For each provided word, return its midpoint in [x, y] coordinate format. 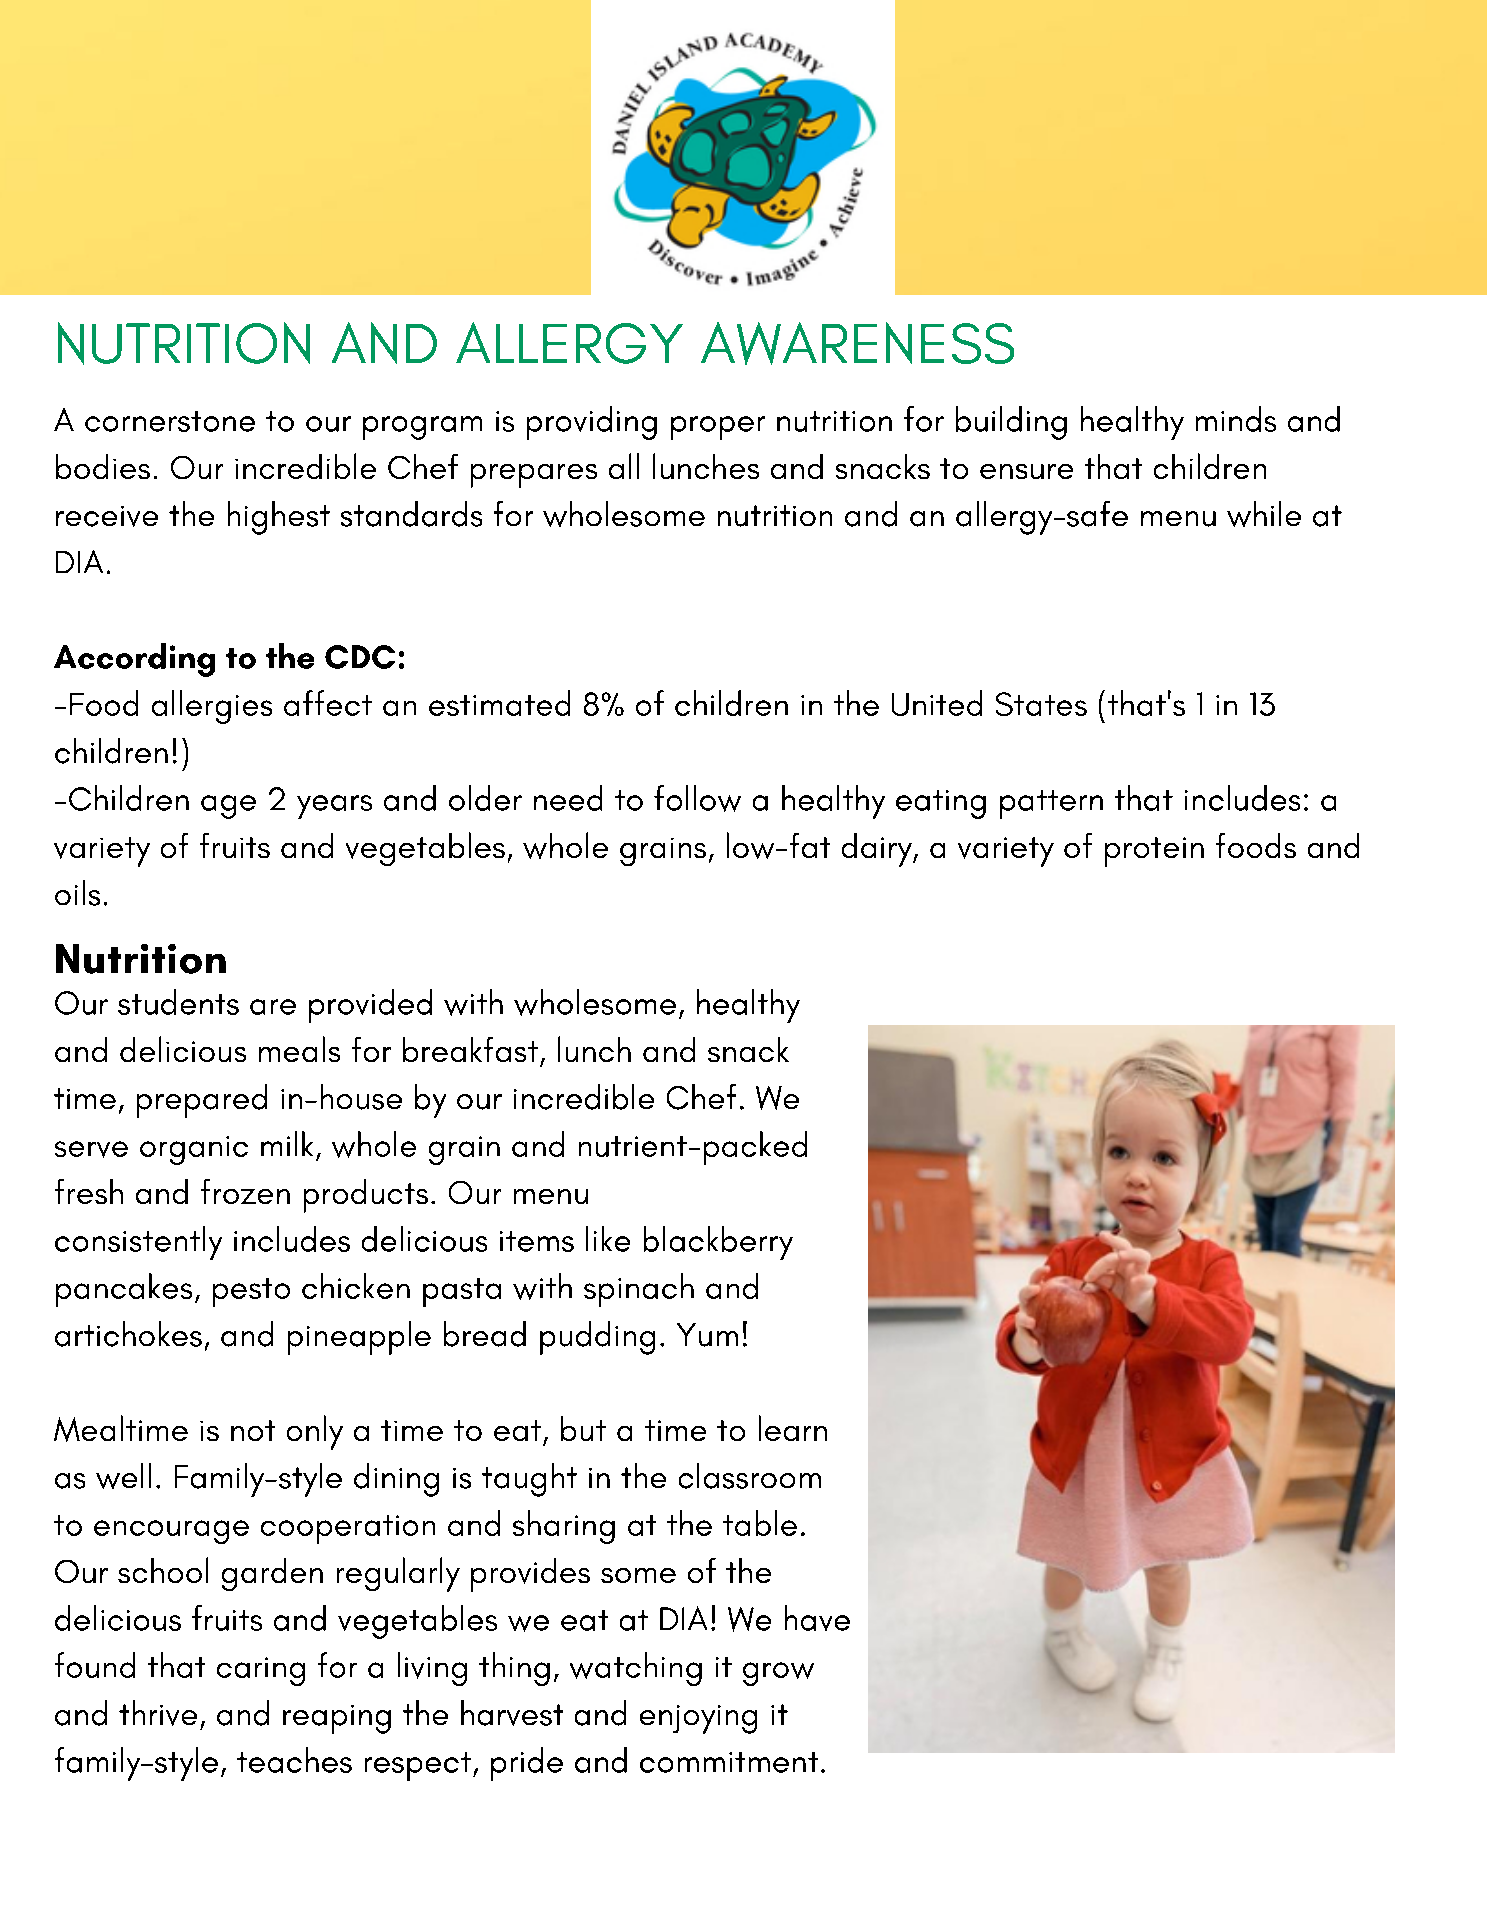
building [1011, 423]
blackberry [718, 1243]
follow [697, 798]
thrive [158, 1713]
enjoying [698, 1719]
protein [1154, 852]
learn [793, 1428]
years [334, 807]
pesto [251, 1292]
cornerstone [170, 421]
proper [718, 428]
